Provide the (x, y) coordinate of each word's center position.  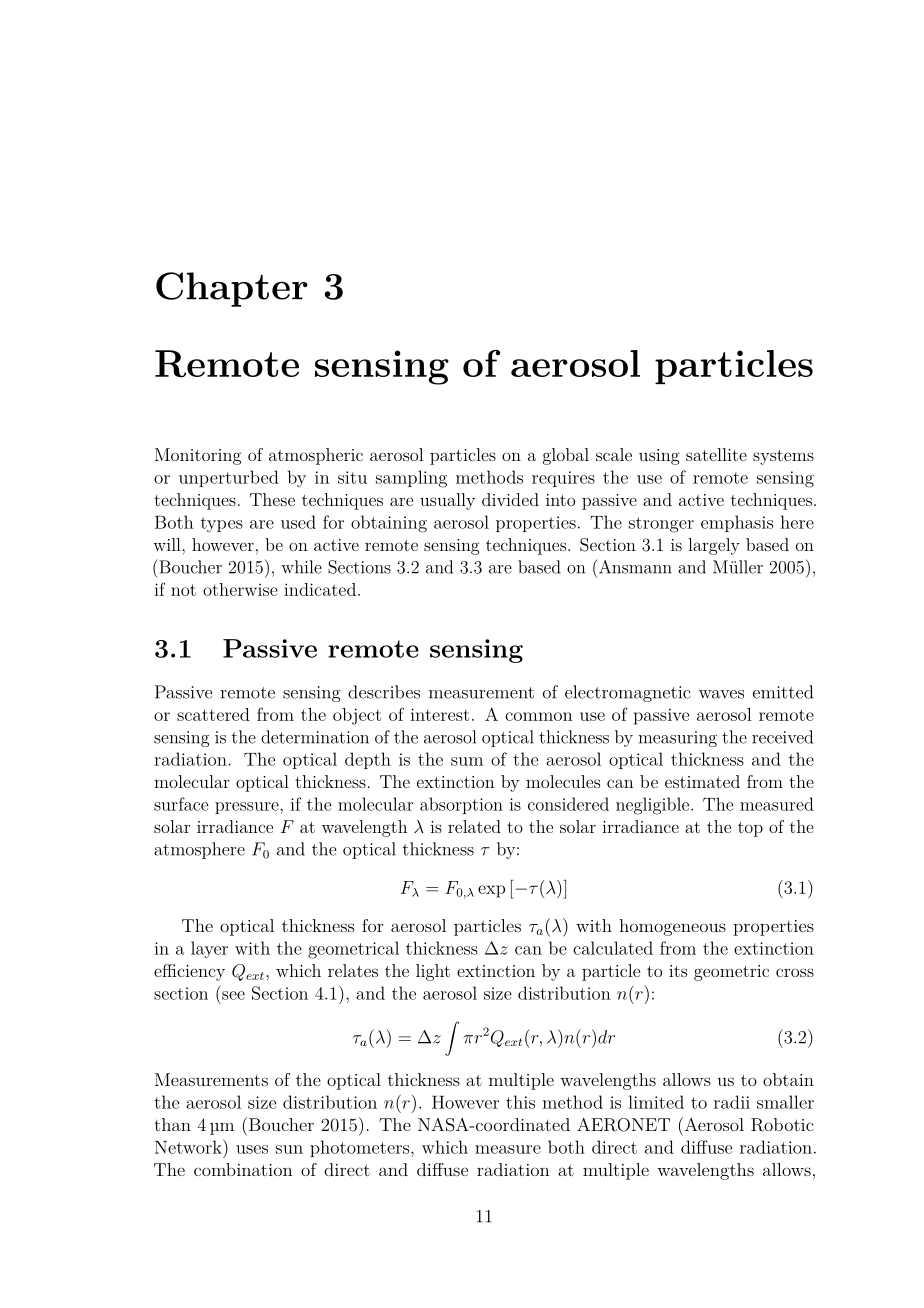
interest (439, 714)
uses (252, 1149)
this (520, 1102)
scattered (213, 714)
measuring (677, 739)
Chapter (232, 289)
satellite (716, 454)
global (566, 456)
